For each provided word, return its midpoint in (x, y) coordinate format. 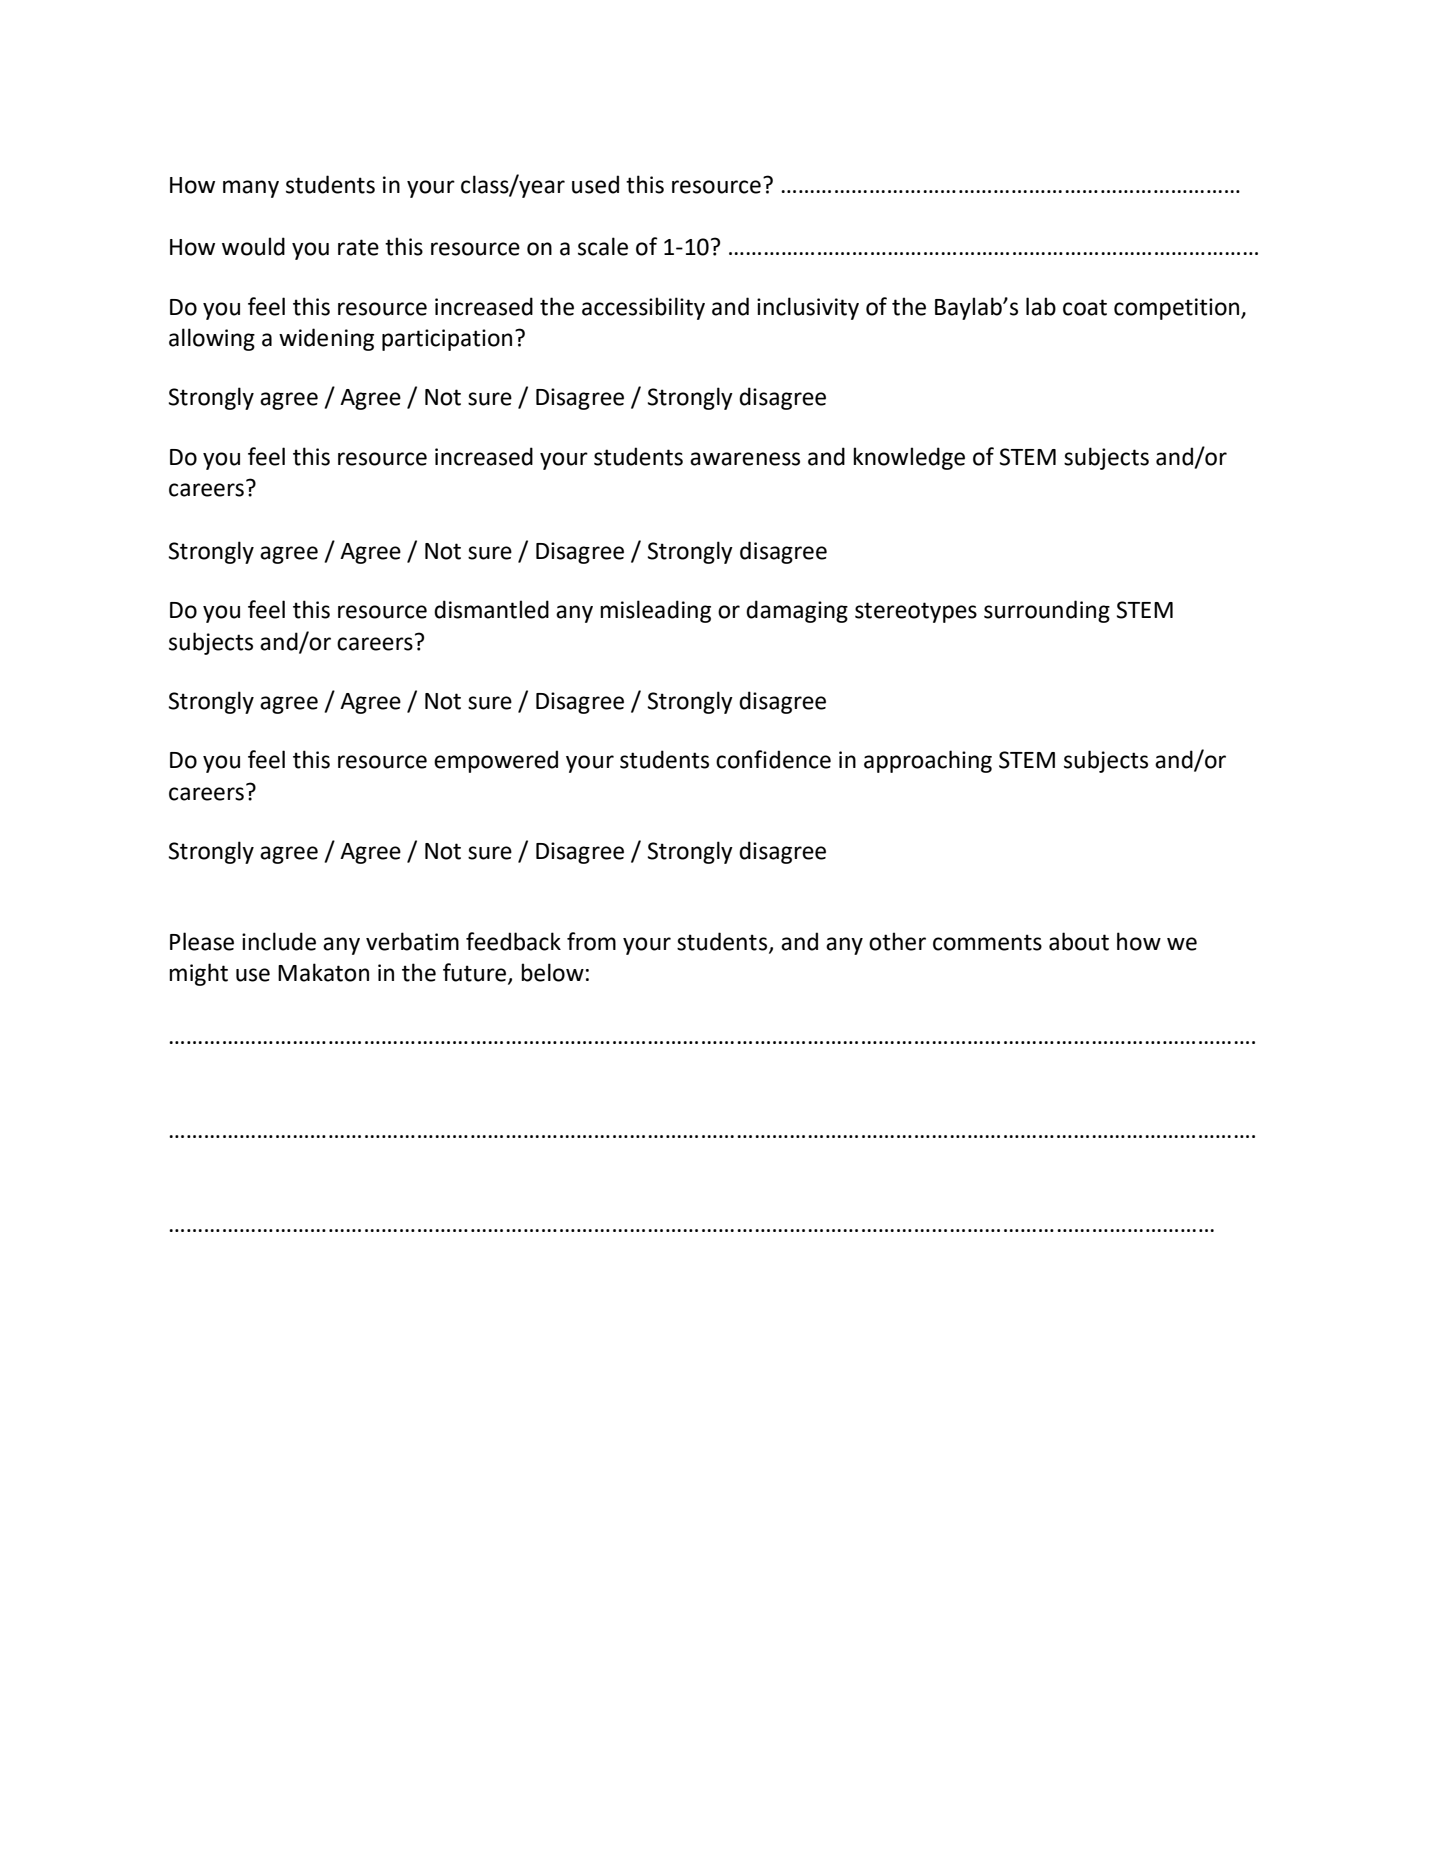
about (1079, 941)
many (251, 189)
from (591, 941)
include (279, 941)
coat (1085, 307)
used (595, 184)
